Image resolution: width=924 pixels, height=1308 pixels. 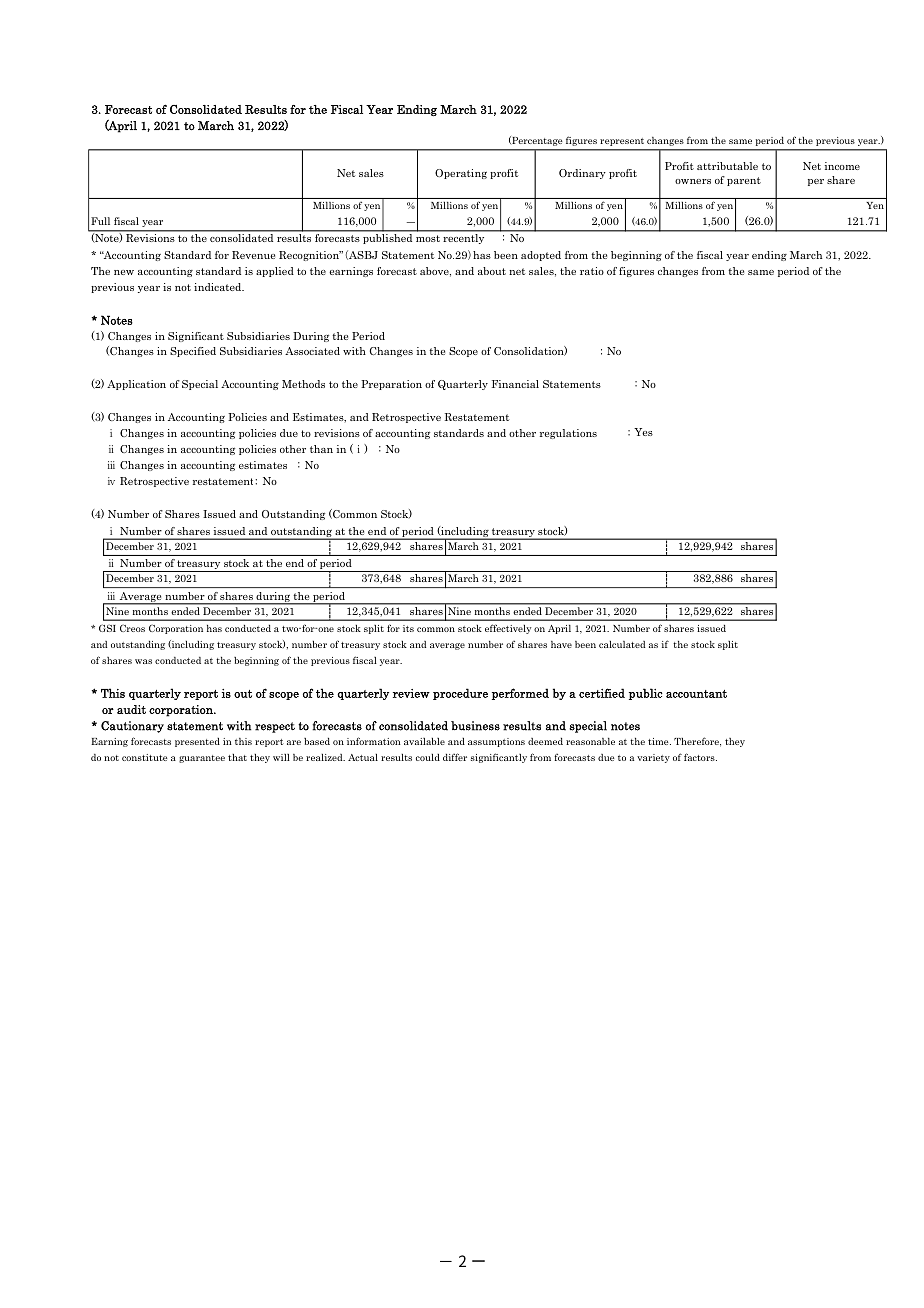 I want to click on effectively, so click(x=508, y=629).
